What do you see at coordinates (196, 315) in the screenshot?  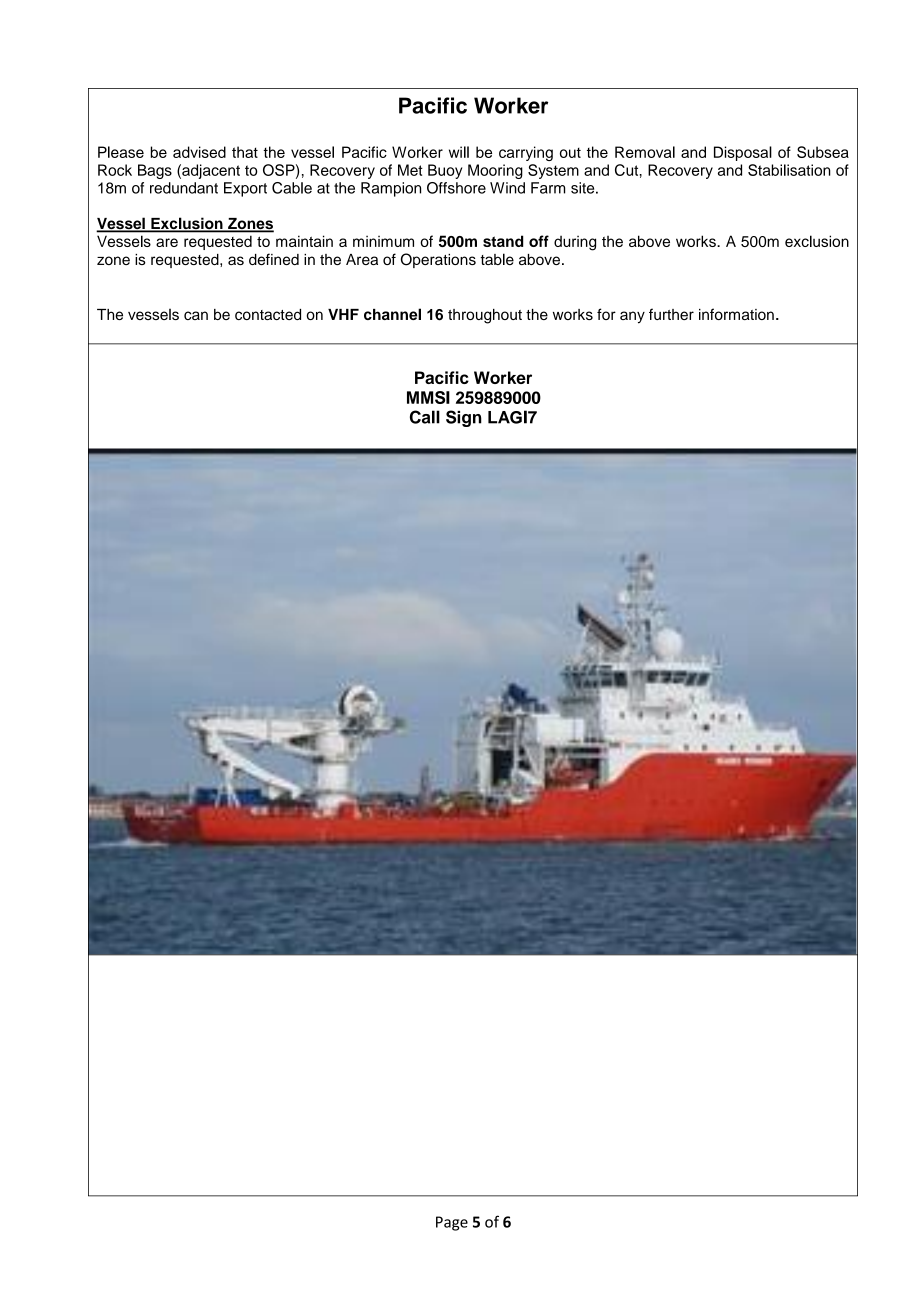 I see `can` at bounding box center [196, 315].
